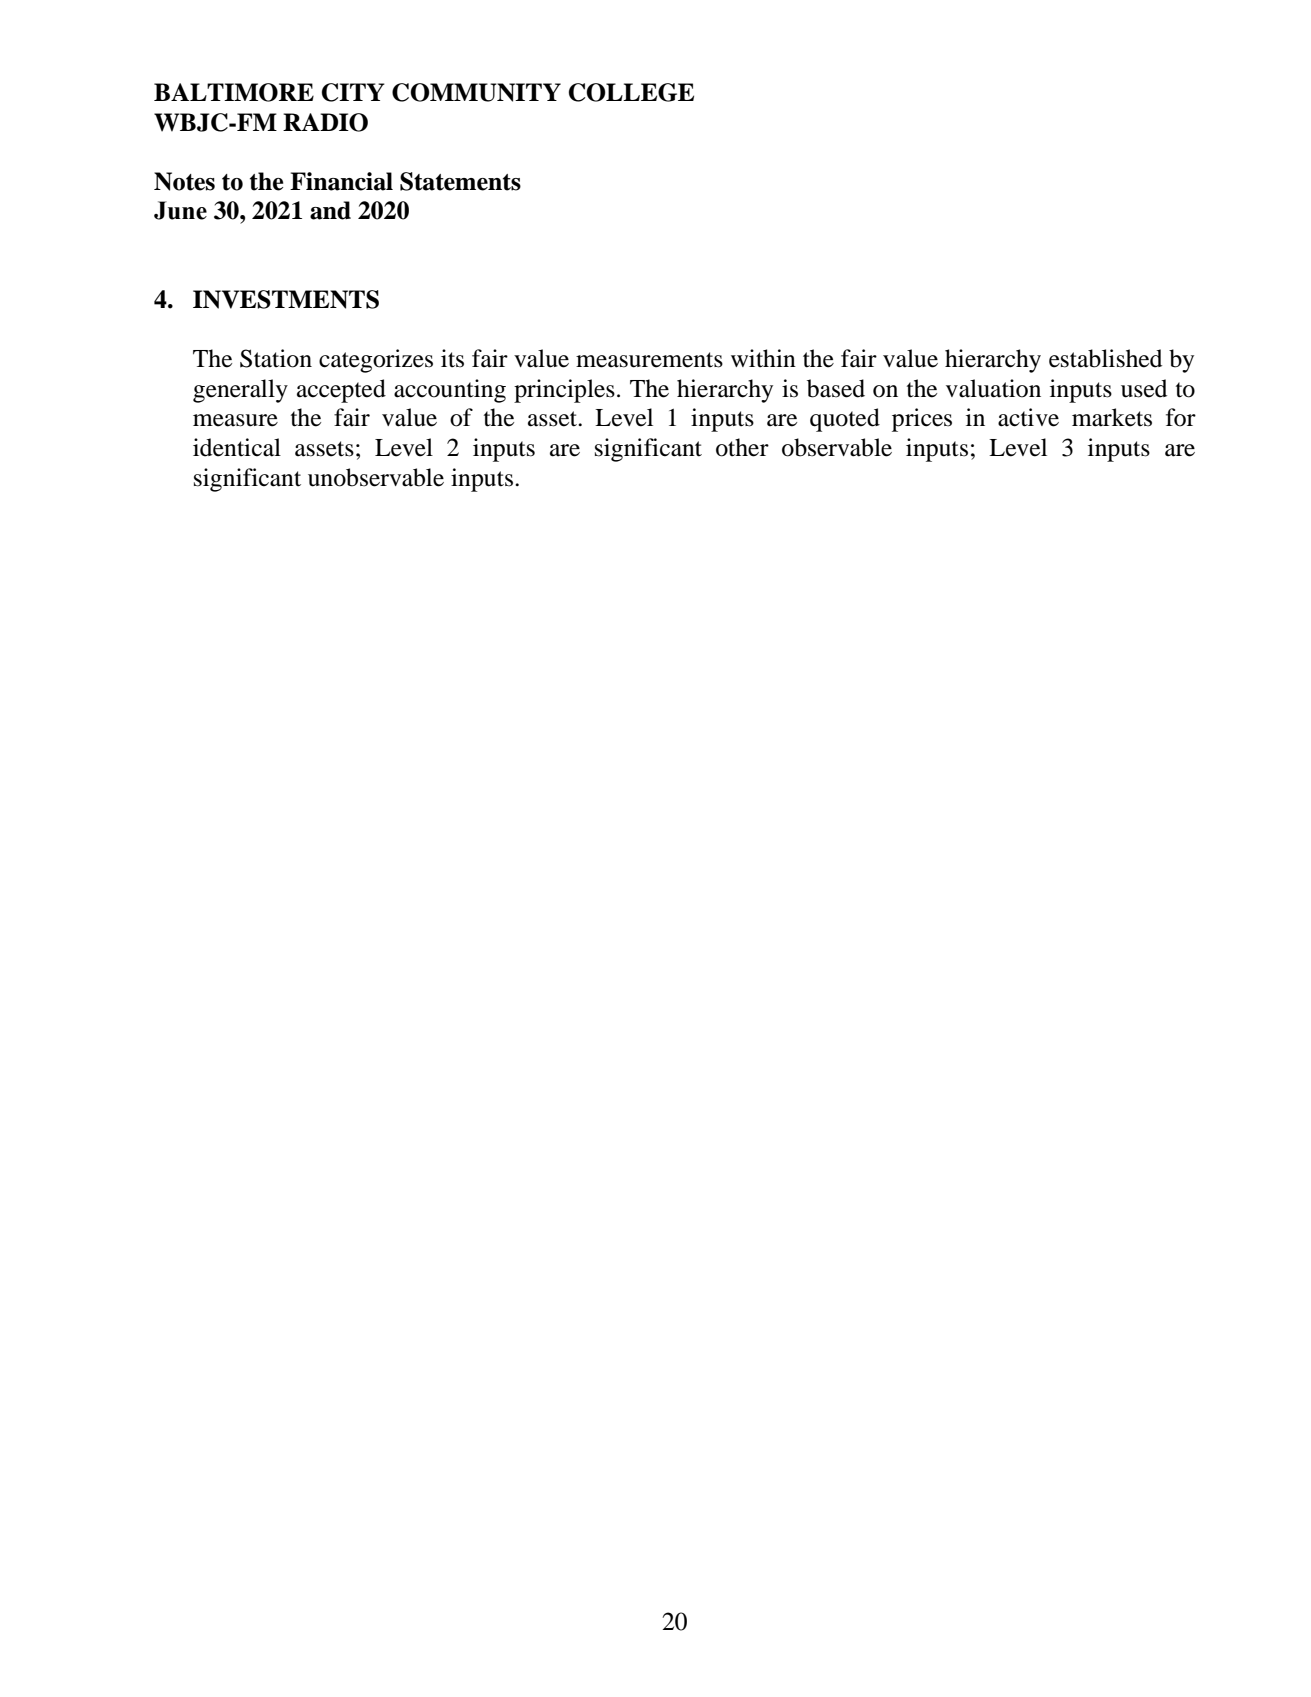 The width and height of the screenshot is (1311, 1697). What do you see at coordinates (631, 92) in the screenshot?
I see `COLLEGE` at bounding box center [631, 92].
